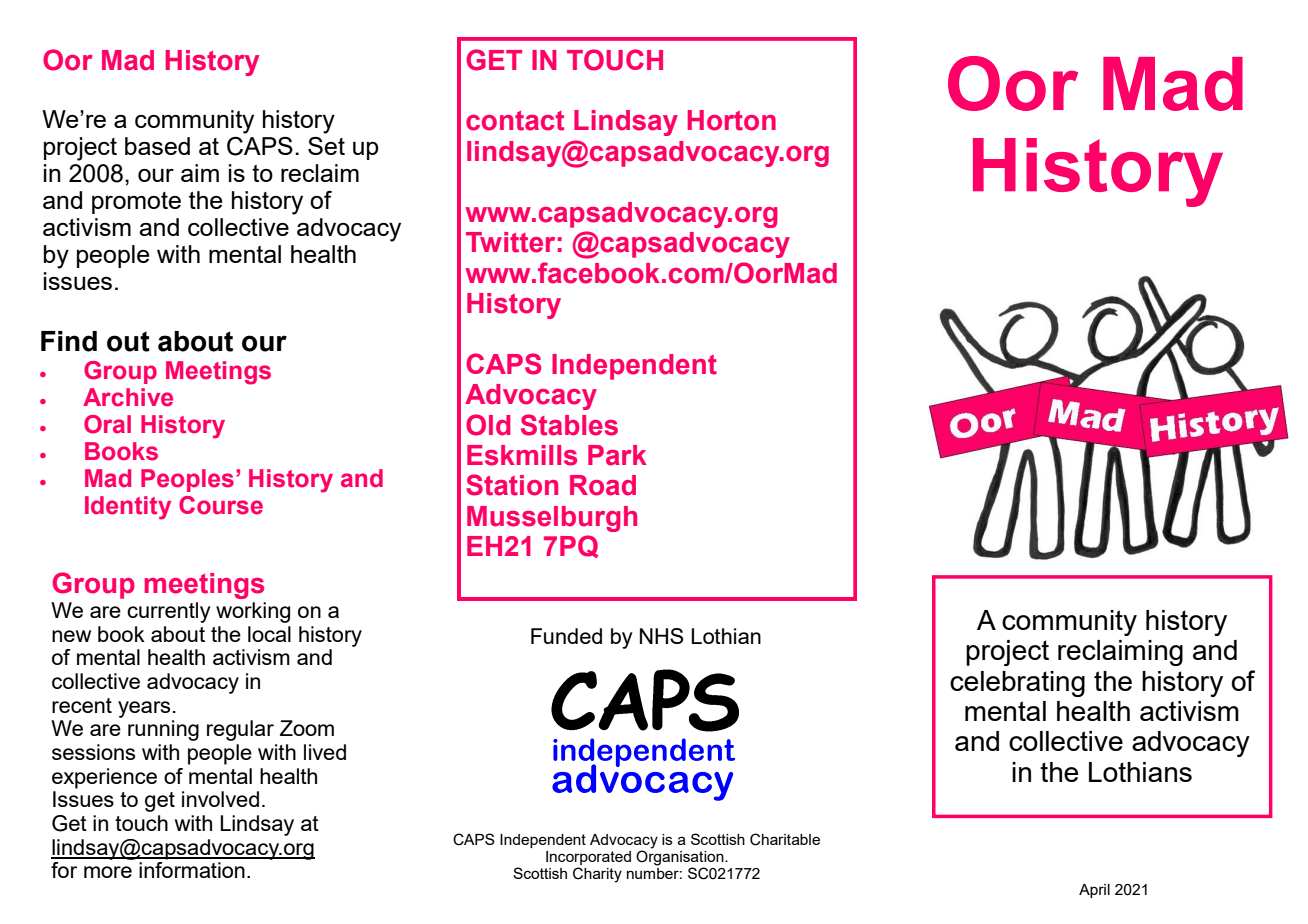  What do you see at coordinates (1017, 684) in the screenshot?
I see `celebrating` at bounding box center [1017, 684].
